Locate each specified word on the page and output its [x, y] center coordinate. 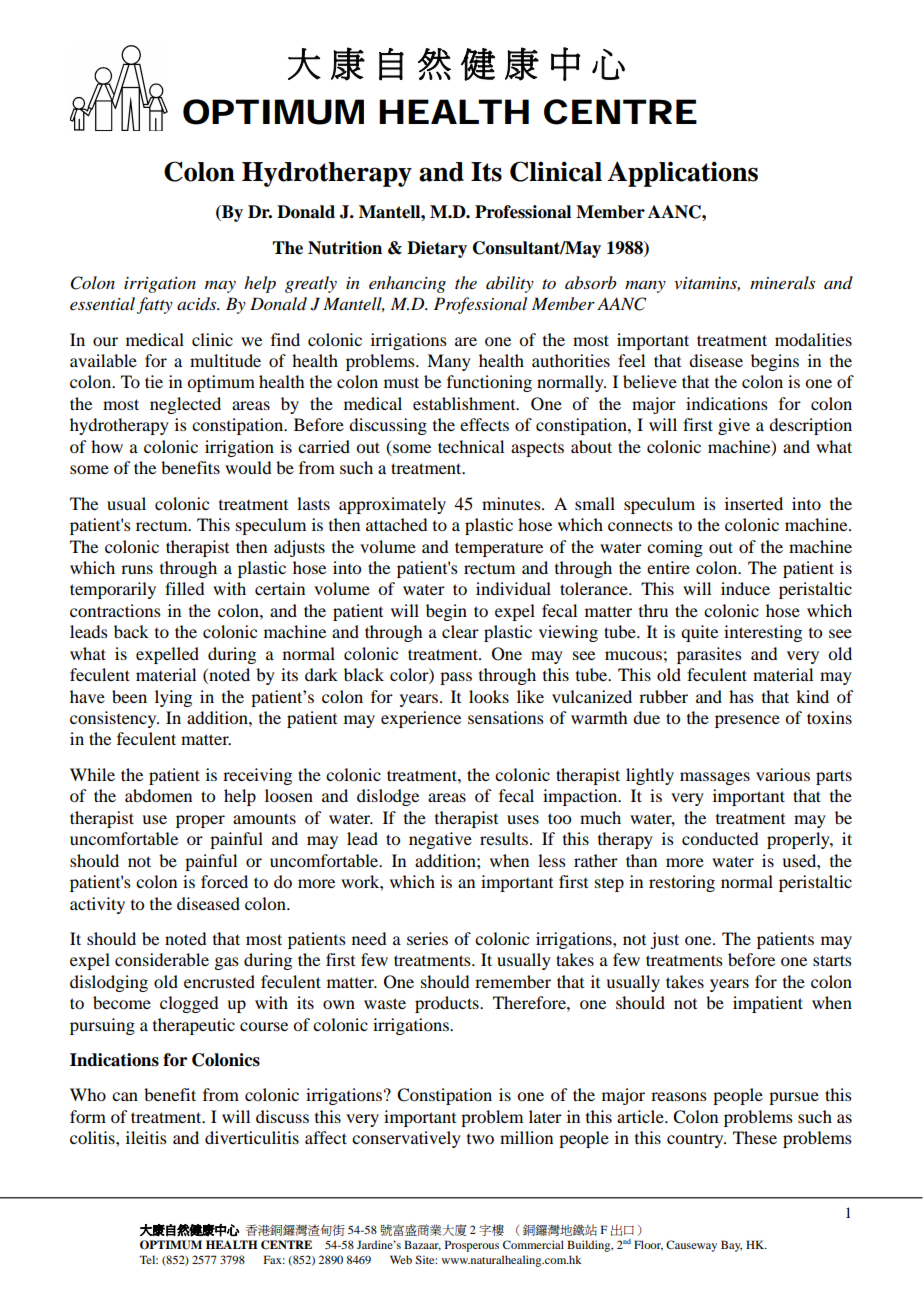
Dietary [437, 249]
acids [198, 304]
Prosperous [472, 1246]
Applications [682, 174]
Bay [731, 1246]
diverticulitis [252, 1137]
